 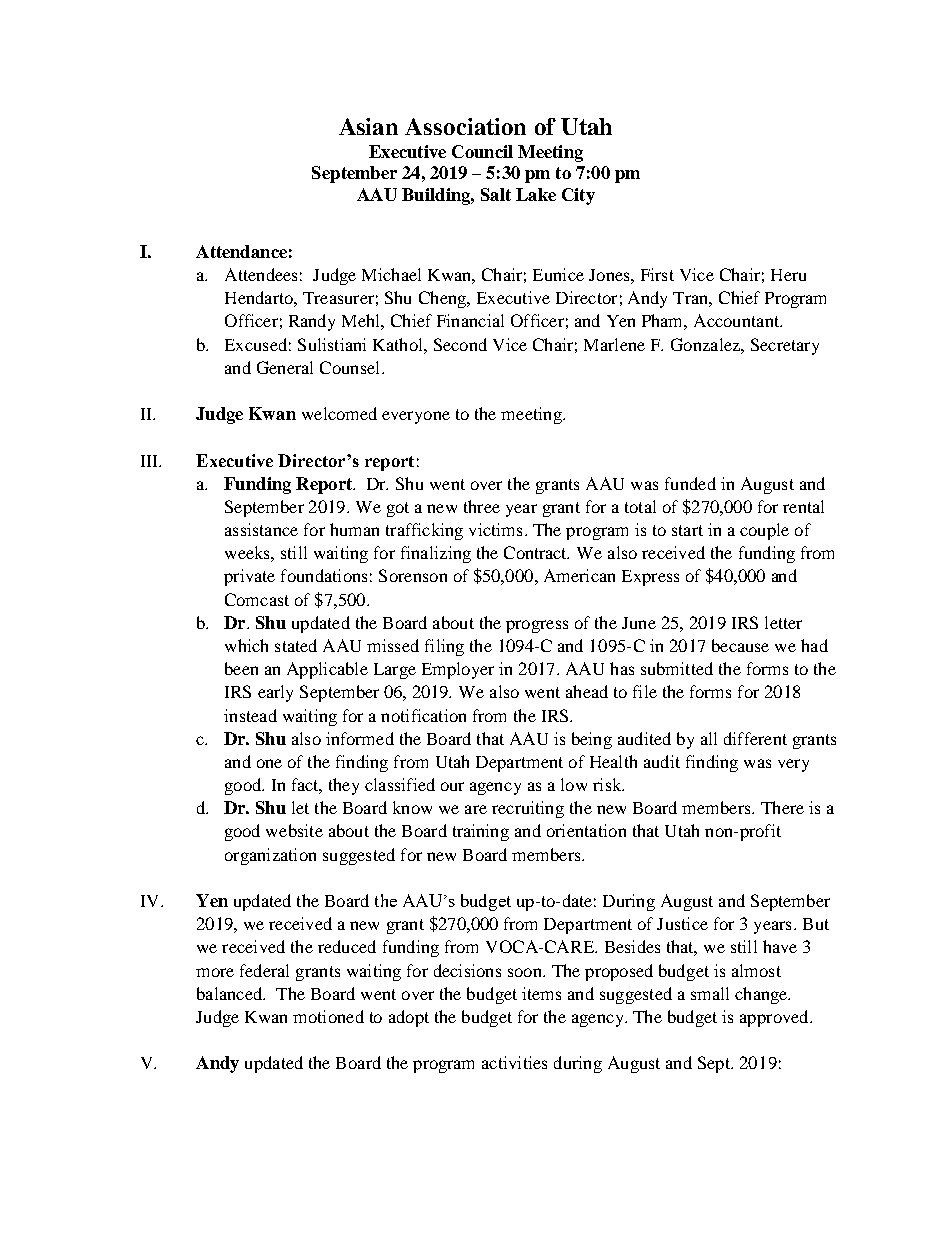 I want to click on City, so click(x=578, y=196).
